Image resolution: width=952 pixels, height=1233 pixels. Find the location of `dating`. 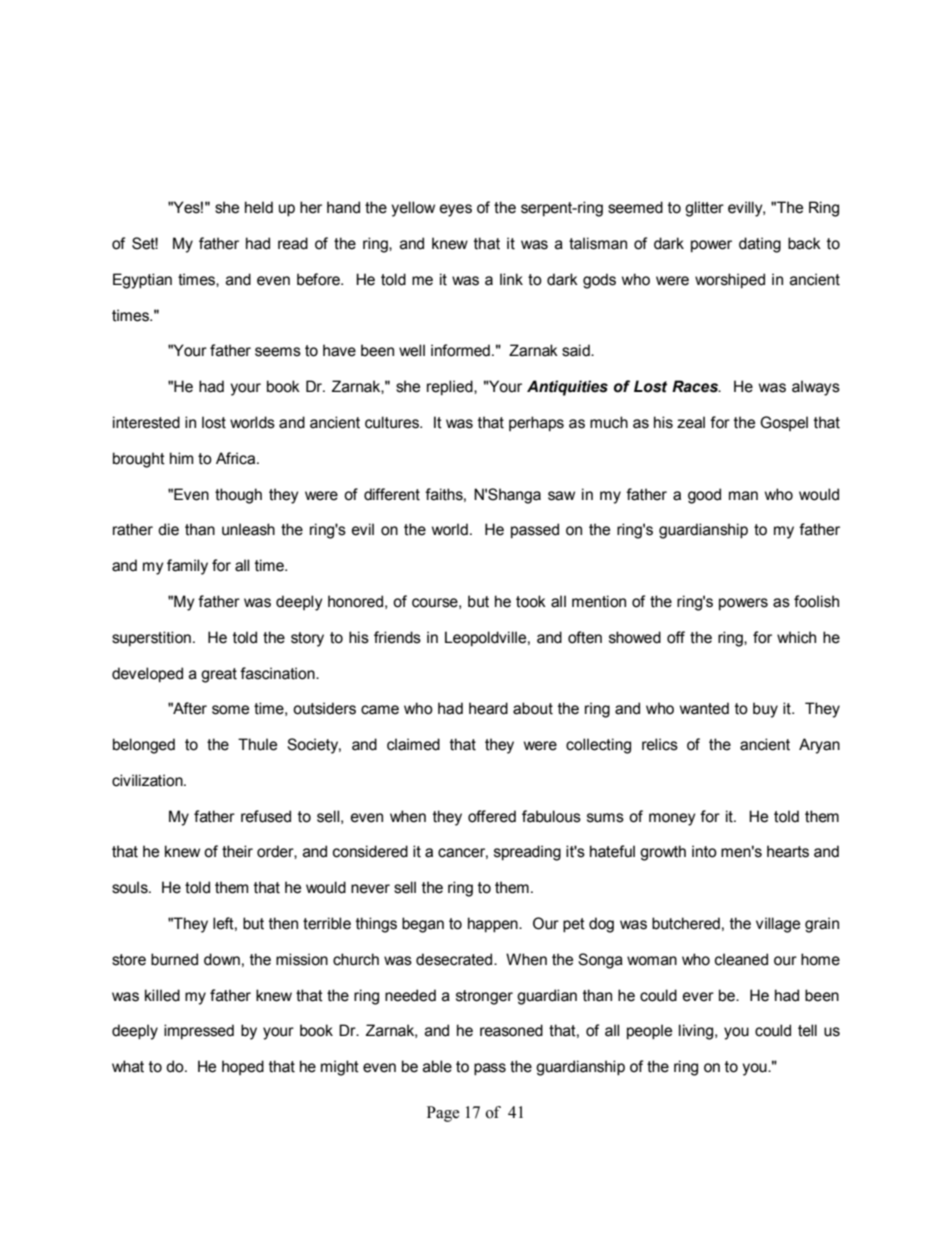

dating is located at coordinates (760, 245).
